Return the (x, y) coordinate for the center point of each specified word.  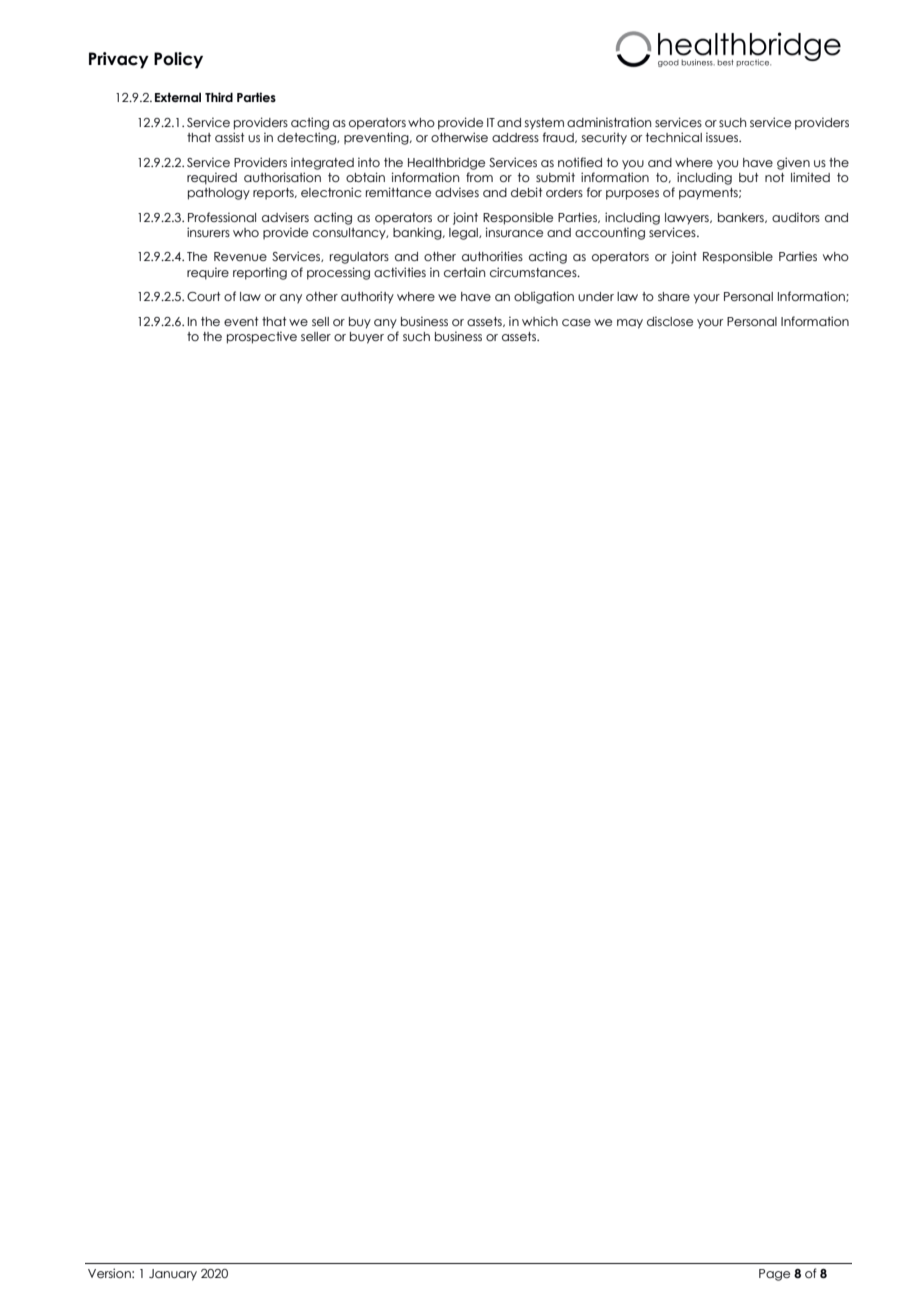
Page (774, 1275)
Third (219, 97)
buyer (367, 338)
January (173, 1275)
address (515, 137)
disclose (670, 321)
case (576, 322)
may (630, 324)
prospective (262, 337)
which (540, 321)
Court (204, 296)
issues (723, 137)
